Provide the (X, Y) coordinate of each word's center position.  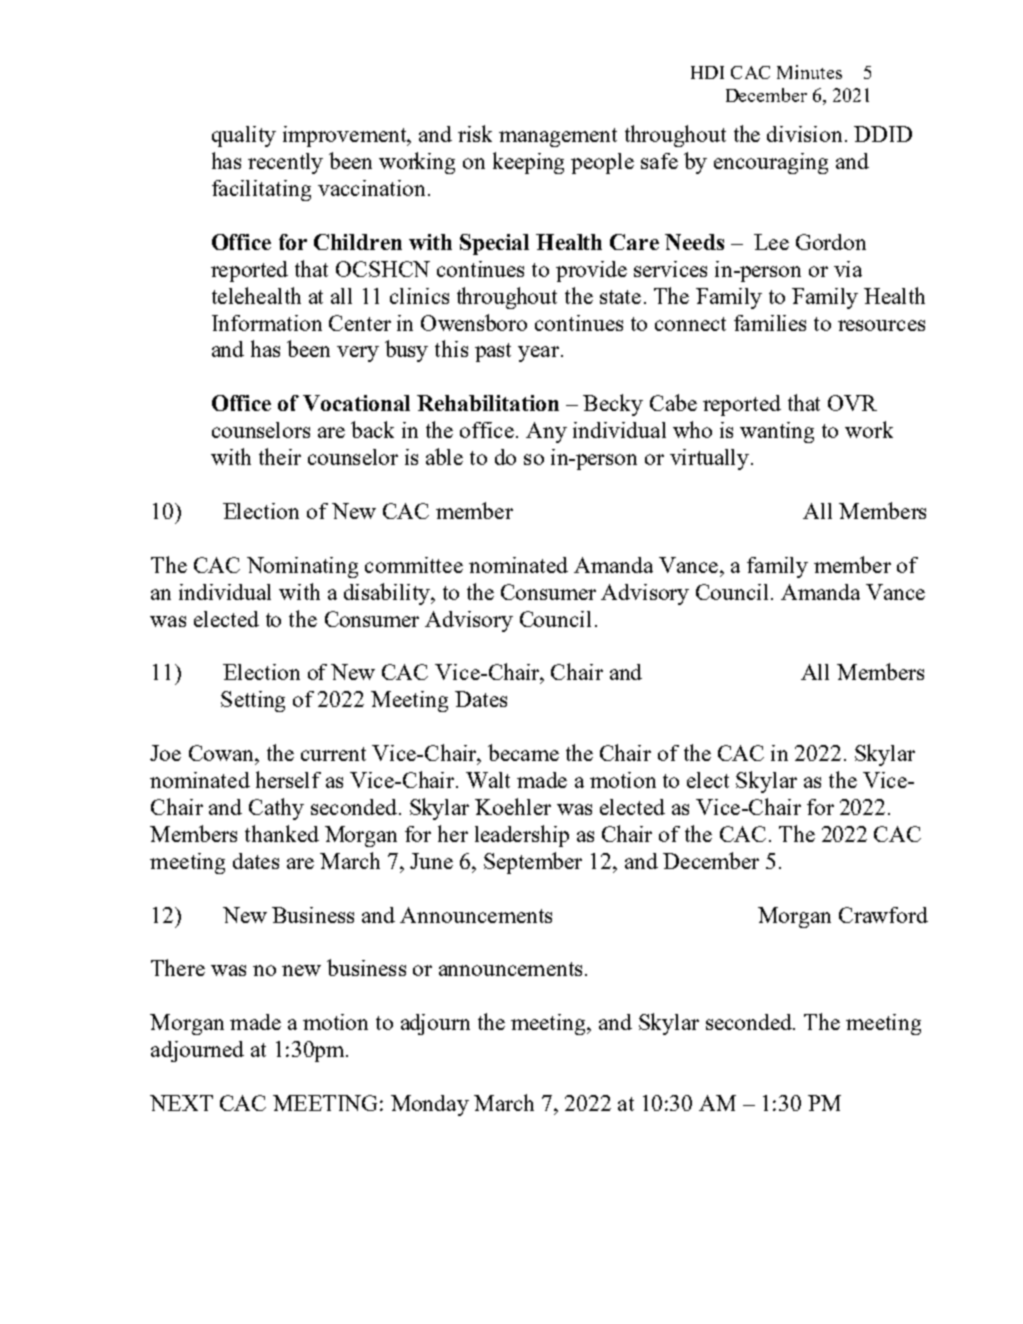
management (558, 137)
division (804, 134)
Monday (430, 1105)
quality (244, 136)
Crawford (883, 915)
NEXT (181, 1103)
